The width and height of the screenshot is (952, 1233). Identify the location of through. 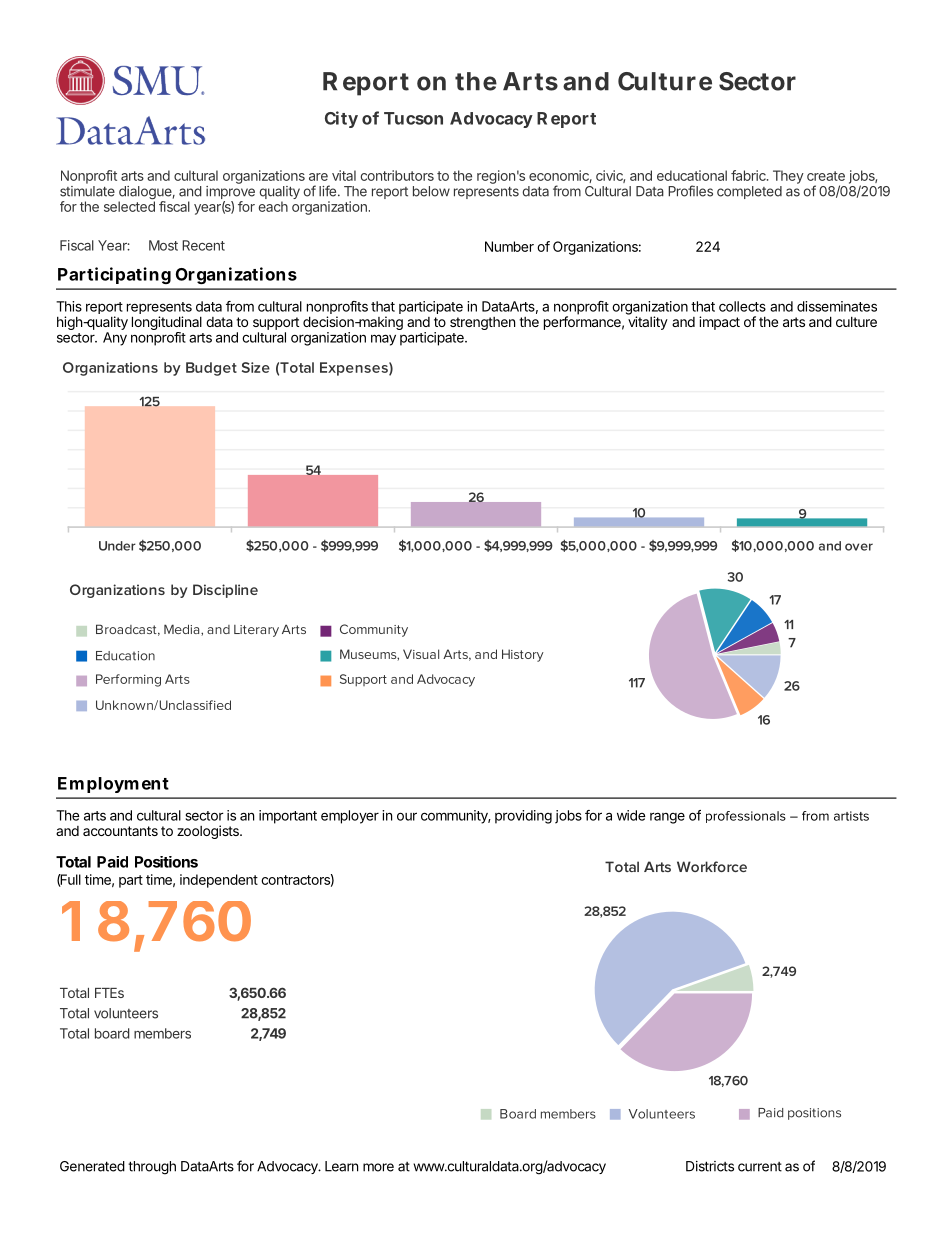
(152, 1168).
